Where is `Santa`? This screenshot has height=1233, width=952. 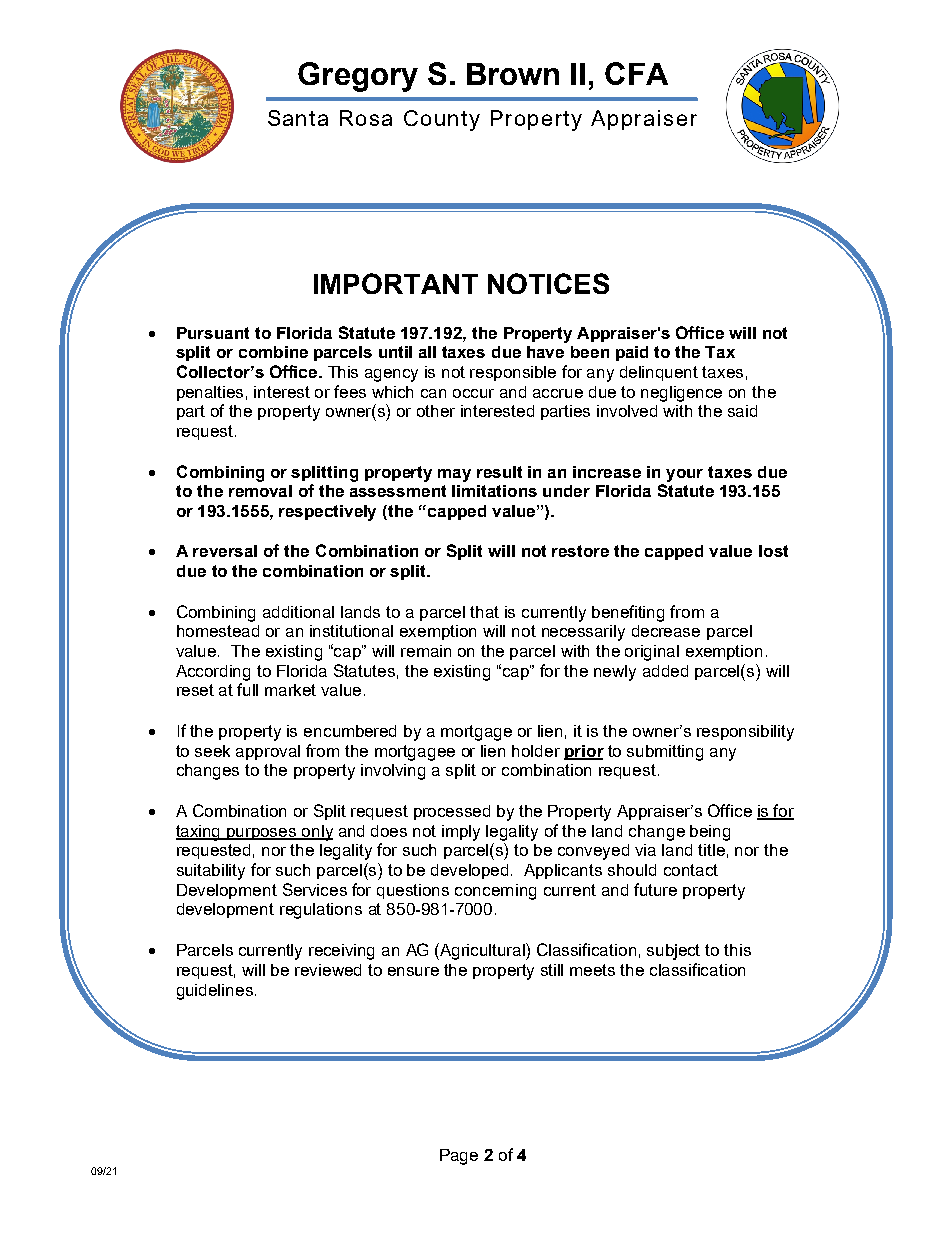 Santa is located at coordinates (298, 118).
